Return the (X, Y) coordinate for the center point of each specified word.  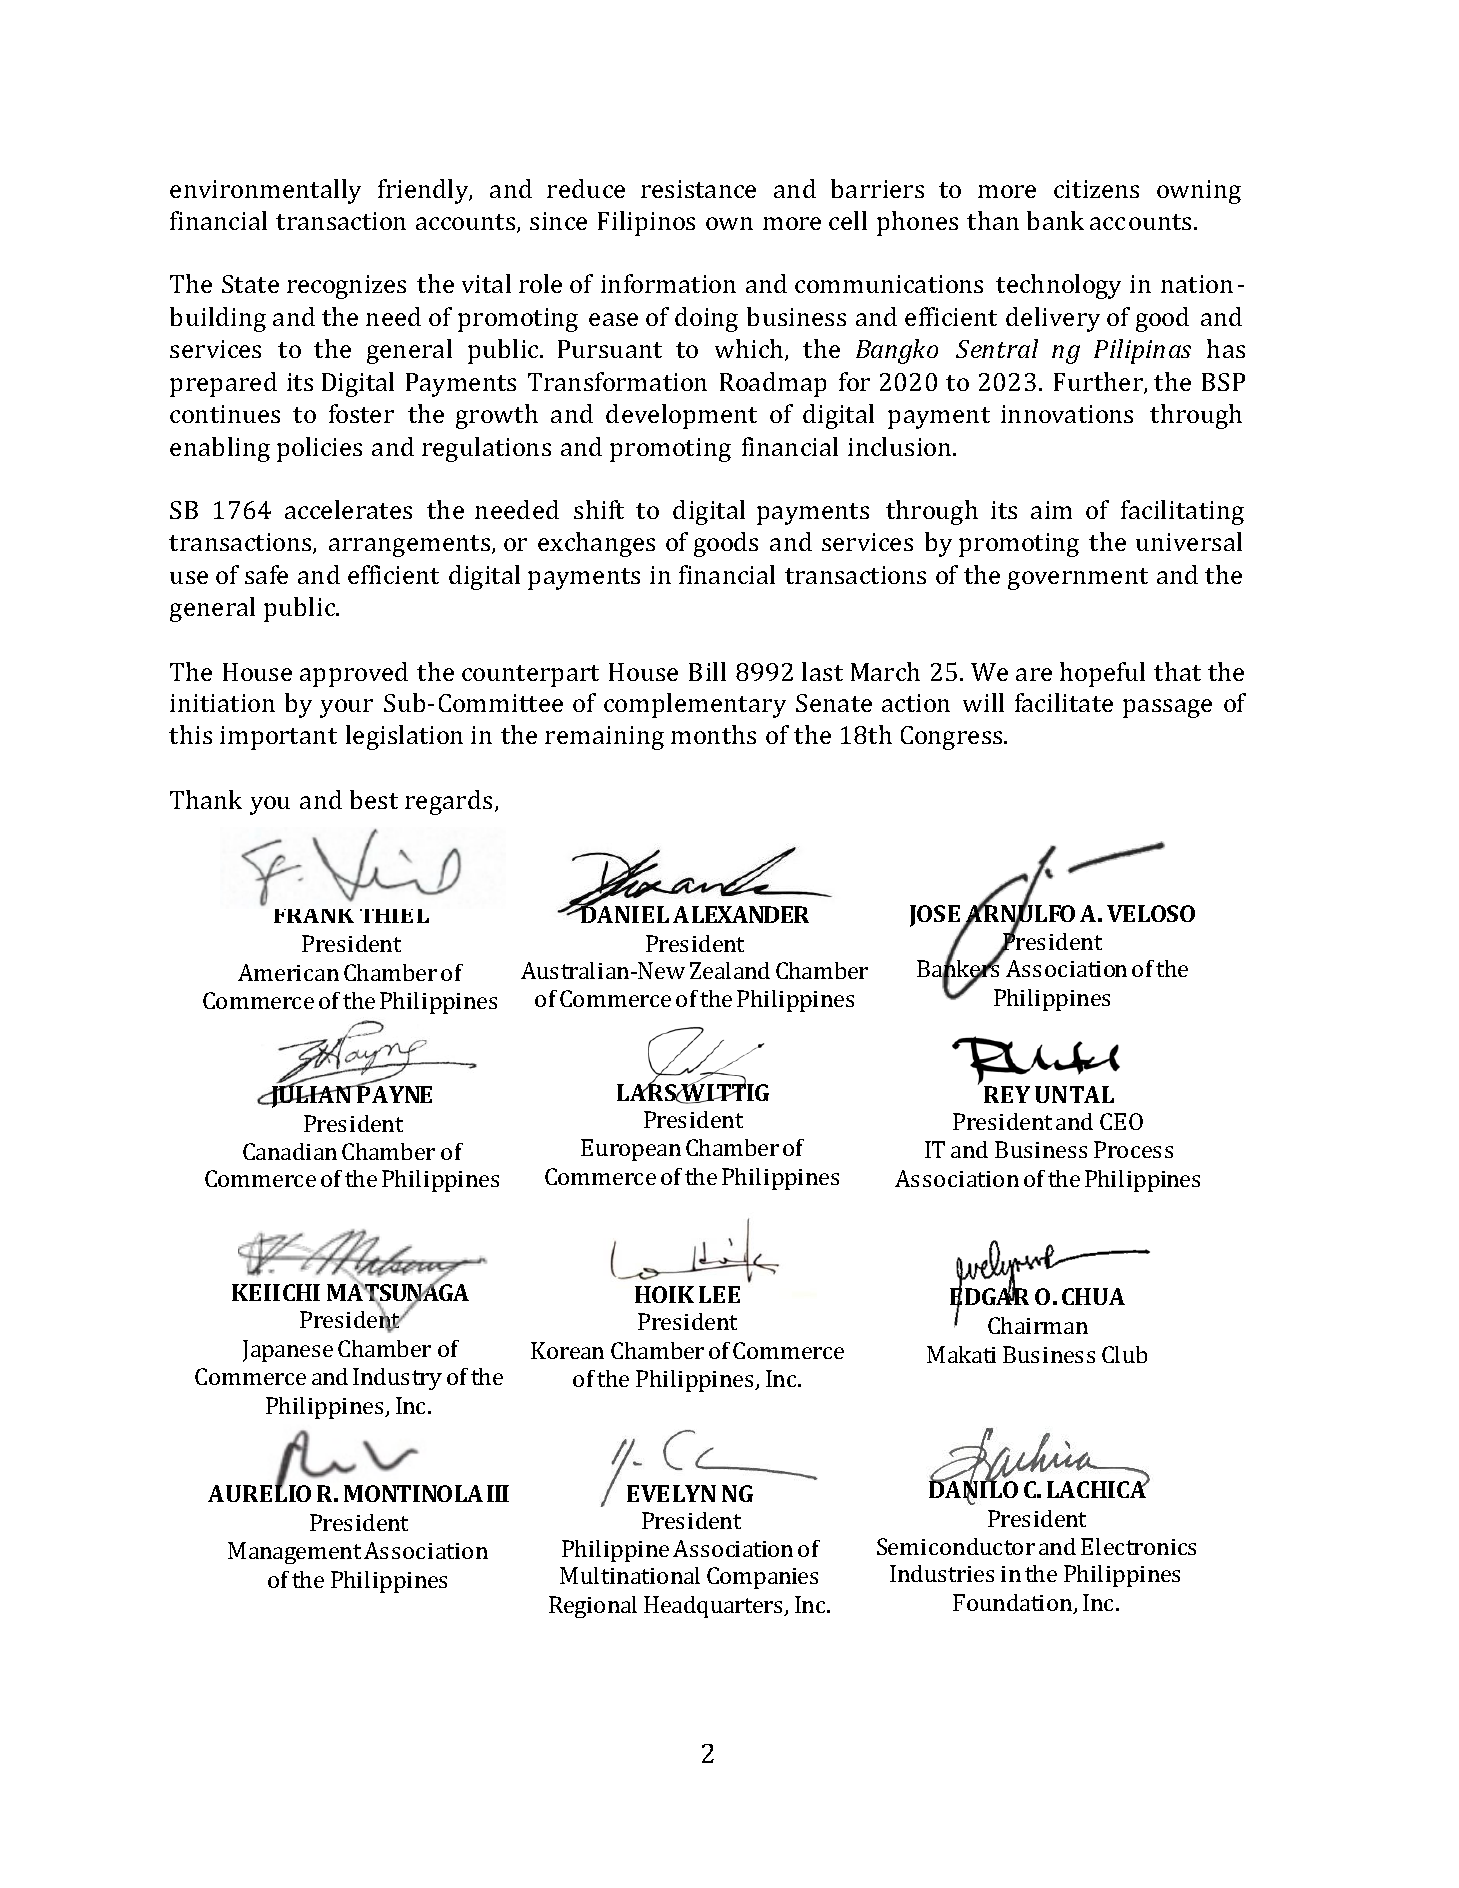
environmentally (265, 191)
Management (294, 1553)
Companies (762, 1578)
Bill (707, 671)
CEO (1121, 1121)
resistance (698, 189)
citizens (1096, 189)
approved (354, 674)
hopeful (1102, 674)
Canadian (290, 1151)
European (631, 1150)
